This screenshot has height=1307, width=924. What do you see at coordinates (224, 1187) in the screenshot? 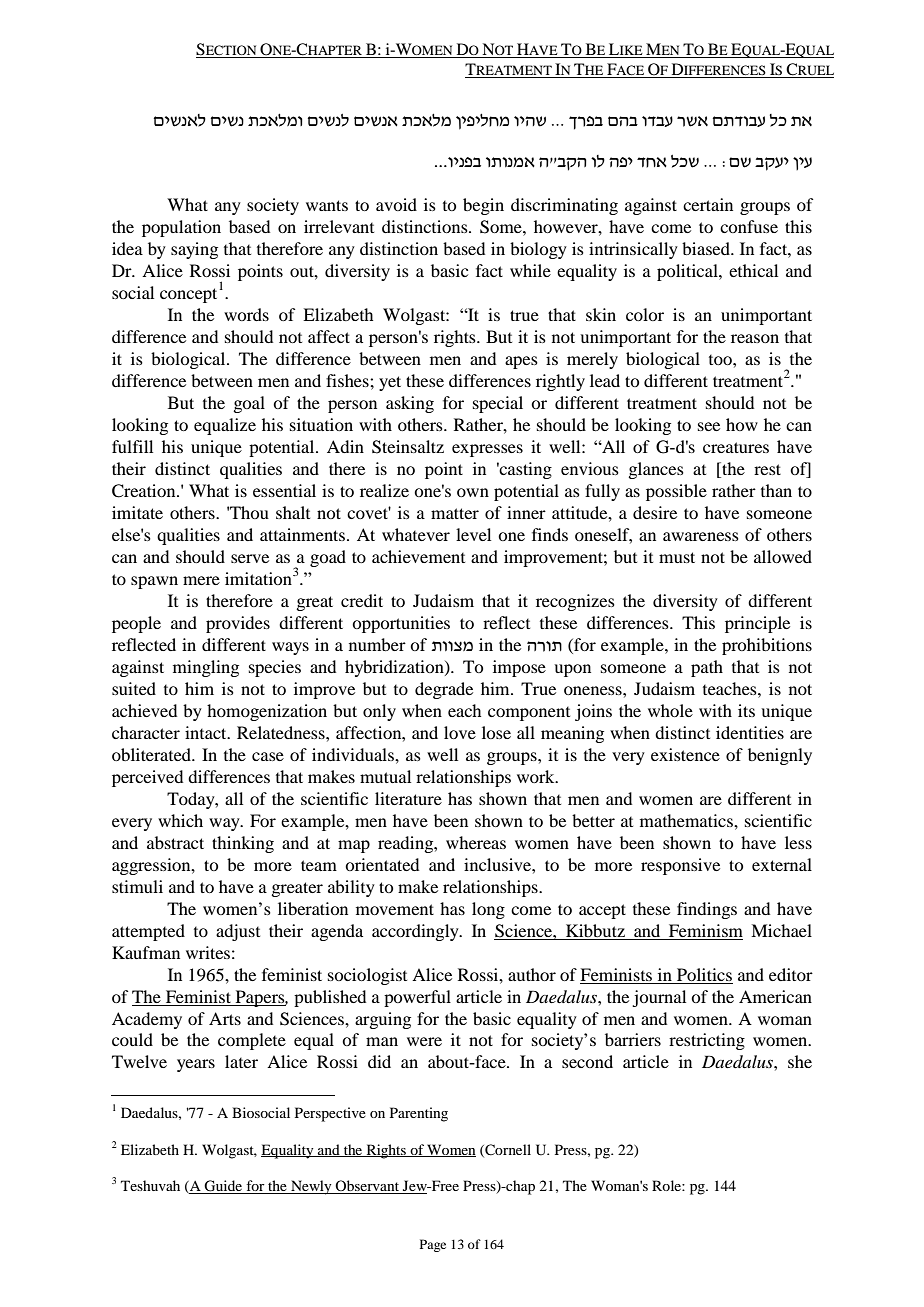
I see `Guide` at bounding box center [224, 1187].
